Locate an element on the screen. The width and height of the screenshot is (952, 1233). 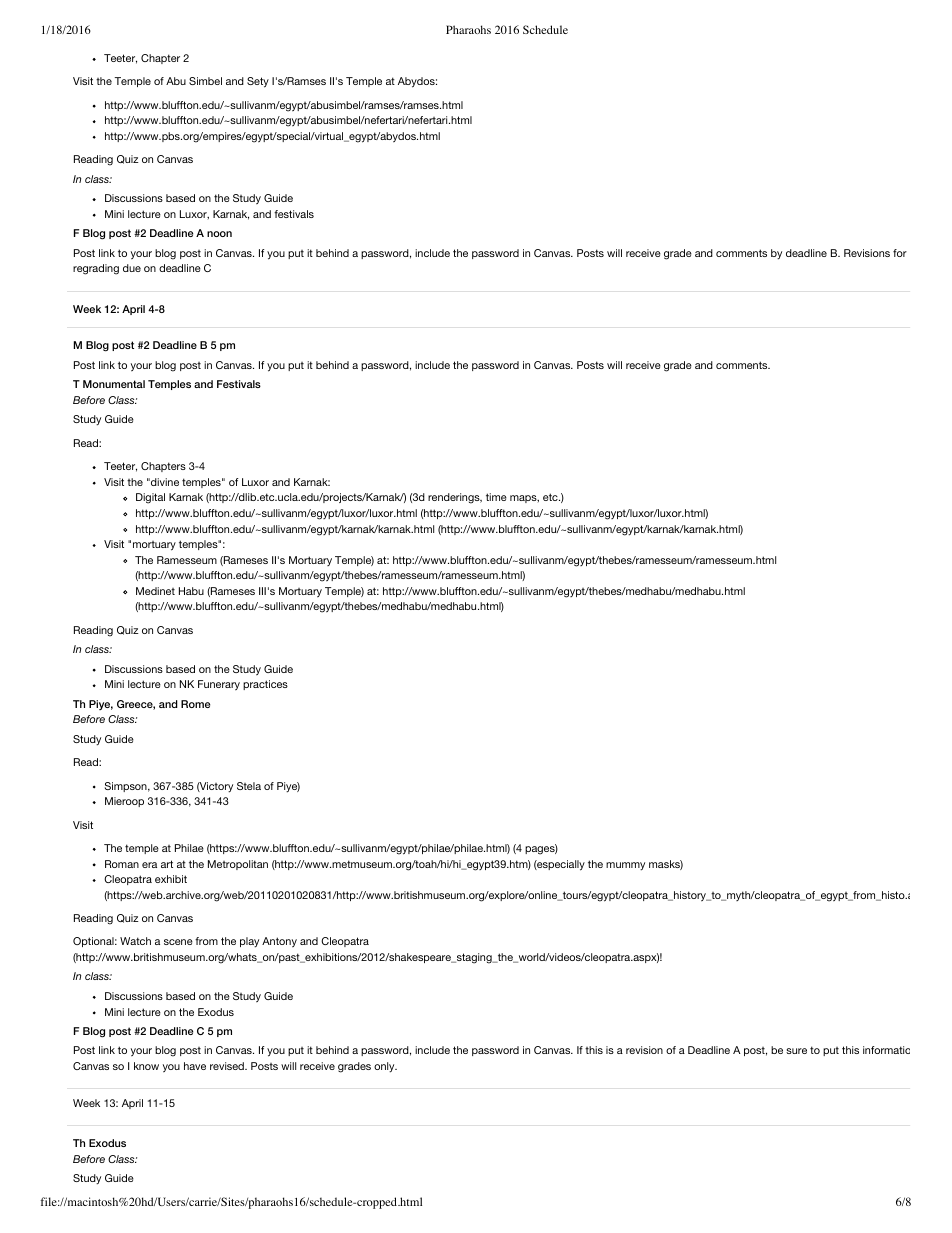
practices is located at coordinates (265, 685).
